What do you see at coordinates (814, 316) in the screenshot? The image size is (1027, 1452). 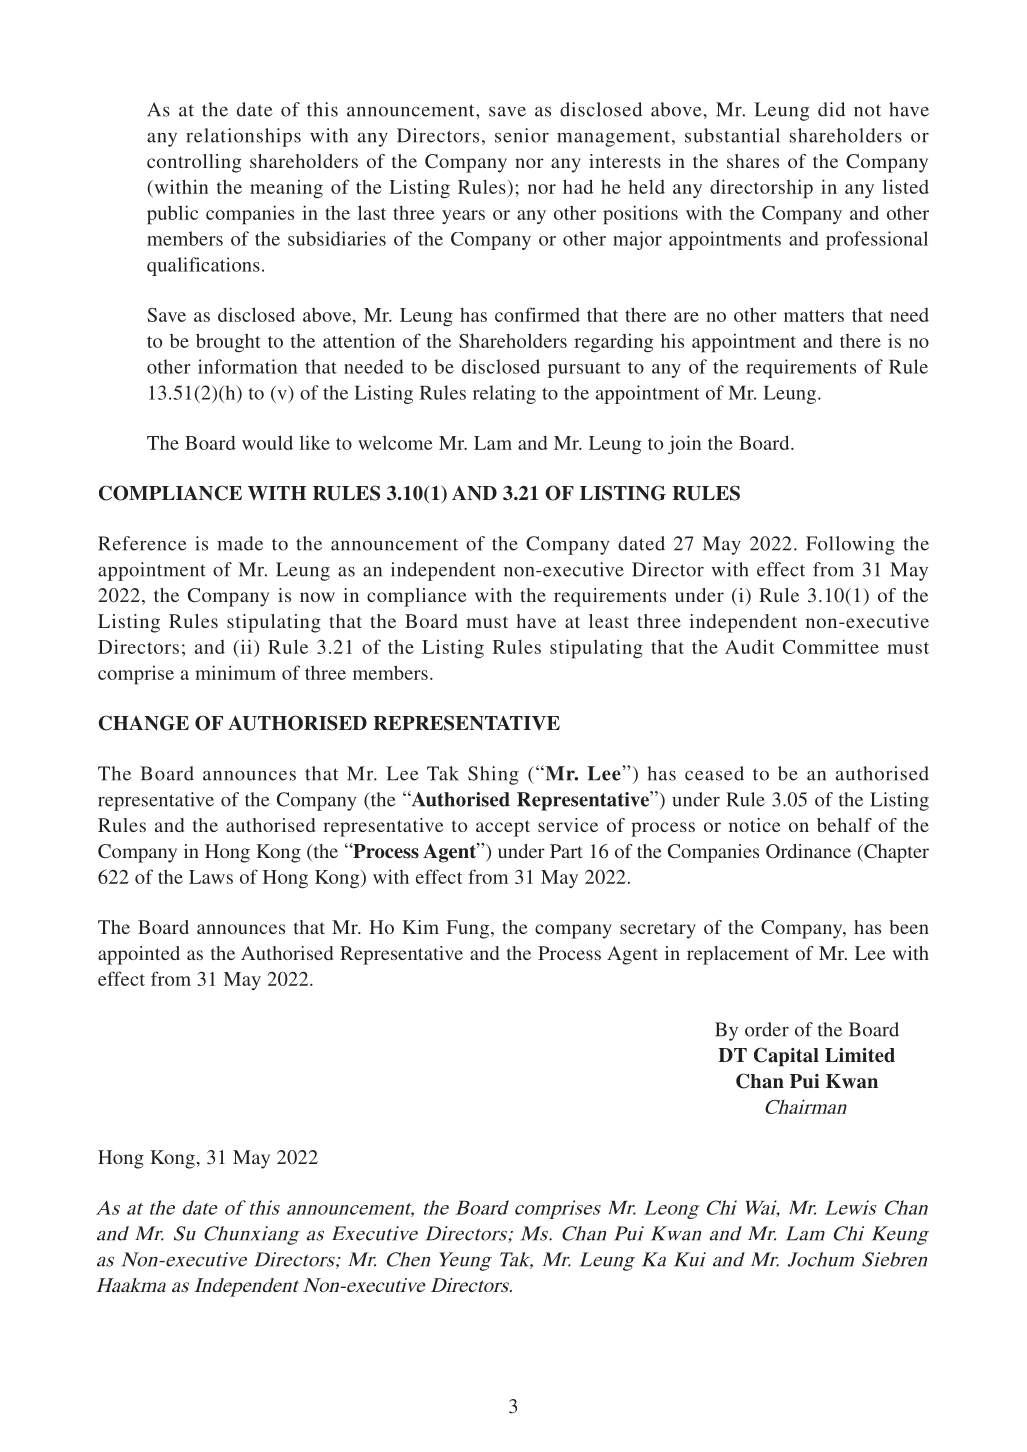 I see `matters` at bounding box center [814, 316].
